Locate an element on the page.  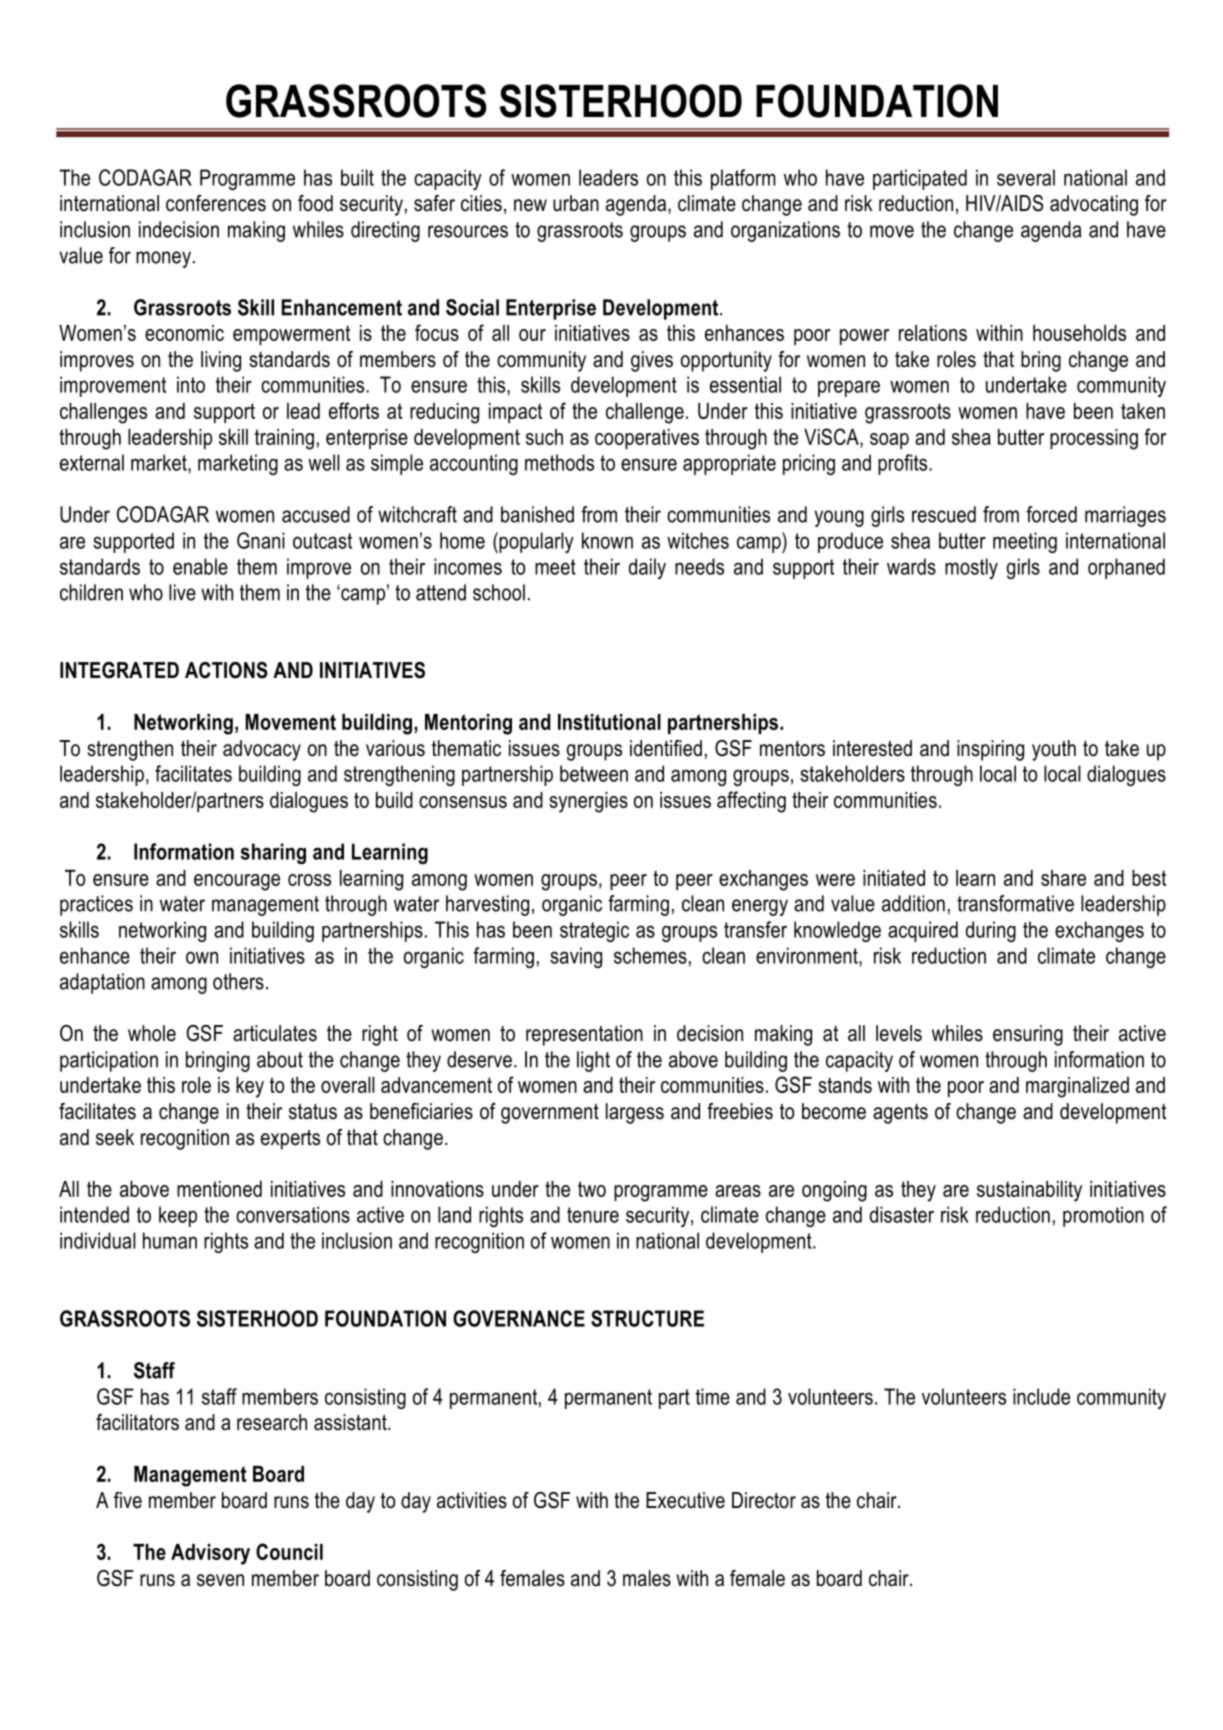
inspiring is located at coordinates (990, 750).
